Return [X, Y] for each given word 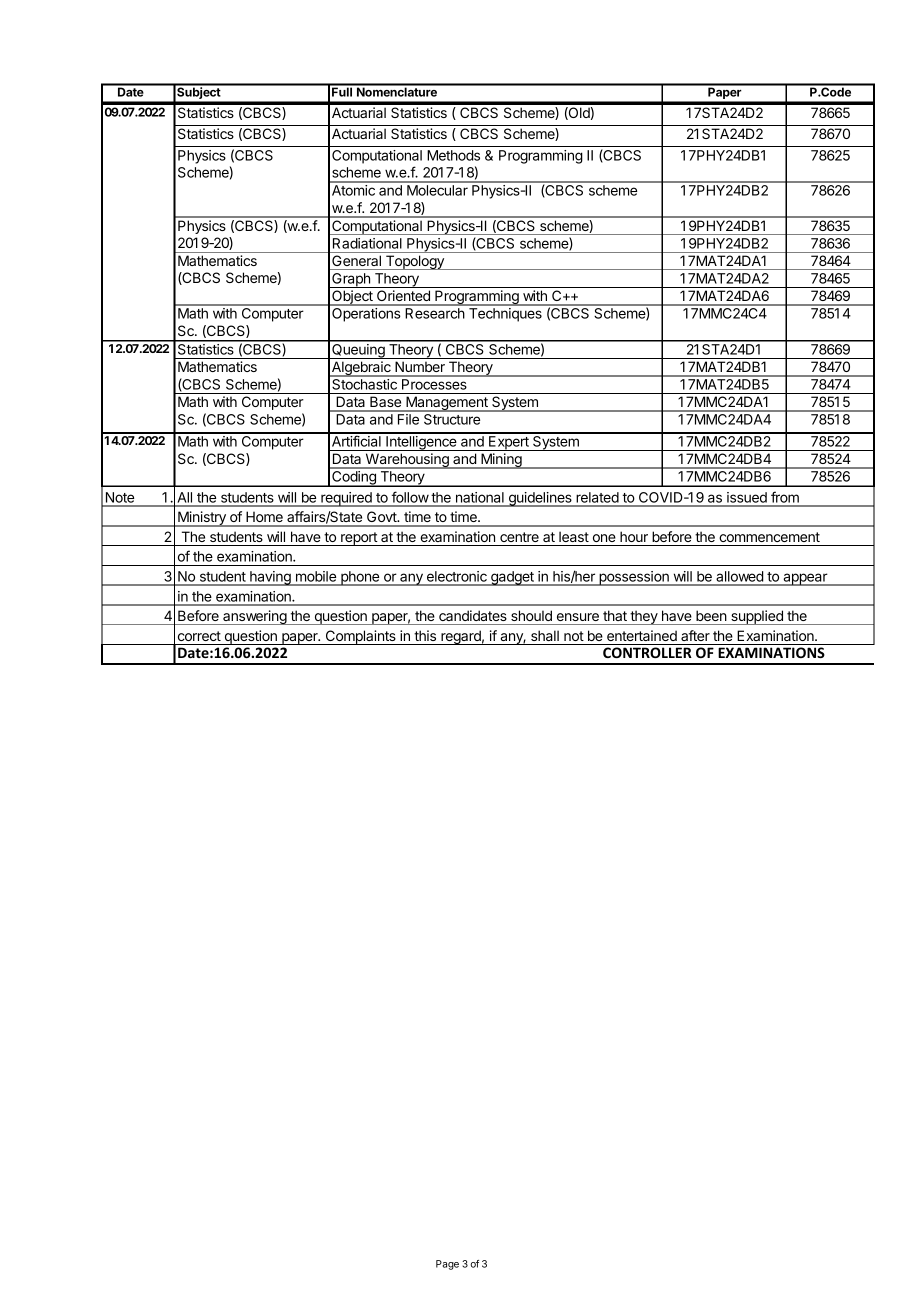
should [531, 615]
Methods [453, 155]
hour [634, 536]
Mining [501, 461]
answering [254, 617]
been [711, 615]
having [270, 578]
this [425, 635]
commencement [769, 537]
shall [545, 635]
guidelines [540, 499]
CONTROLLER [647, 652]
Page [447, 1265]
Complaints [360, 637]
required [346, 499]
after [695, 635]
